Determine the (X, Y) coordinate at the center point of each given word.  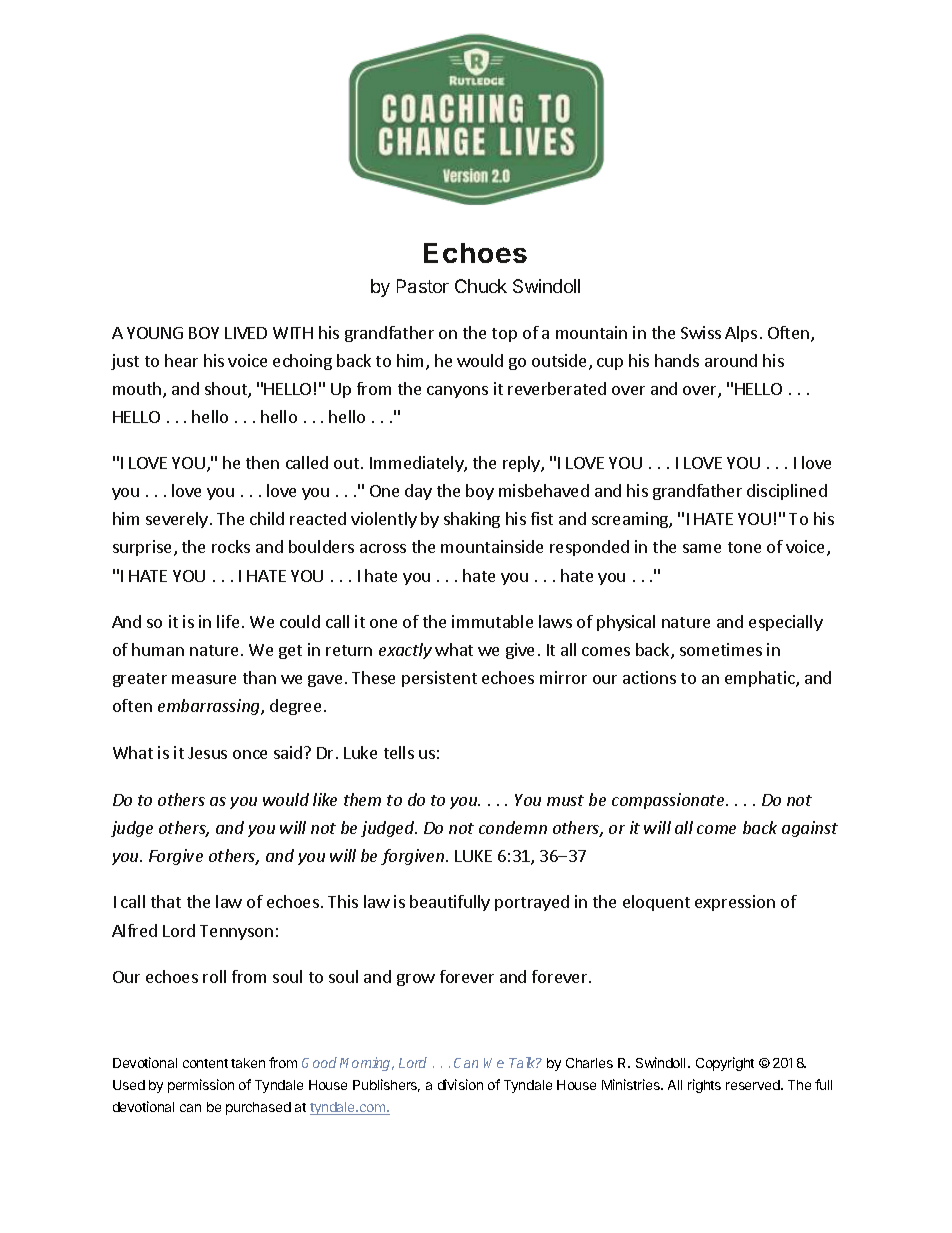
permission (201, 1086)
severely (177, 520)
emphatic (761, 679)
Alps (741, 334)
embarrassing (210, 707)
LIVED (246, 333)
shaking (472, 520)
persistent (439, 679)
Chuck (481, 286)
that (166, 901)
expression (735, 903)
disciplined (787, 492)
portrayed (532, 903)
